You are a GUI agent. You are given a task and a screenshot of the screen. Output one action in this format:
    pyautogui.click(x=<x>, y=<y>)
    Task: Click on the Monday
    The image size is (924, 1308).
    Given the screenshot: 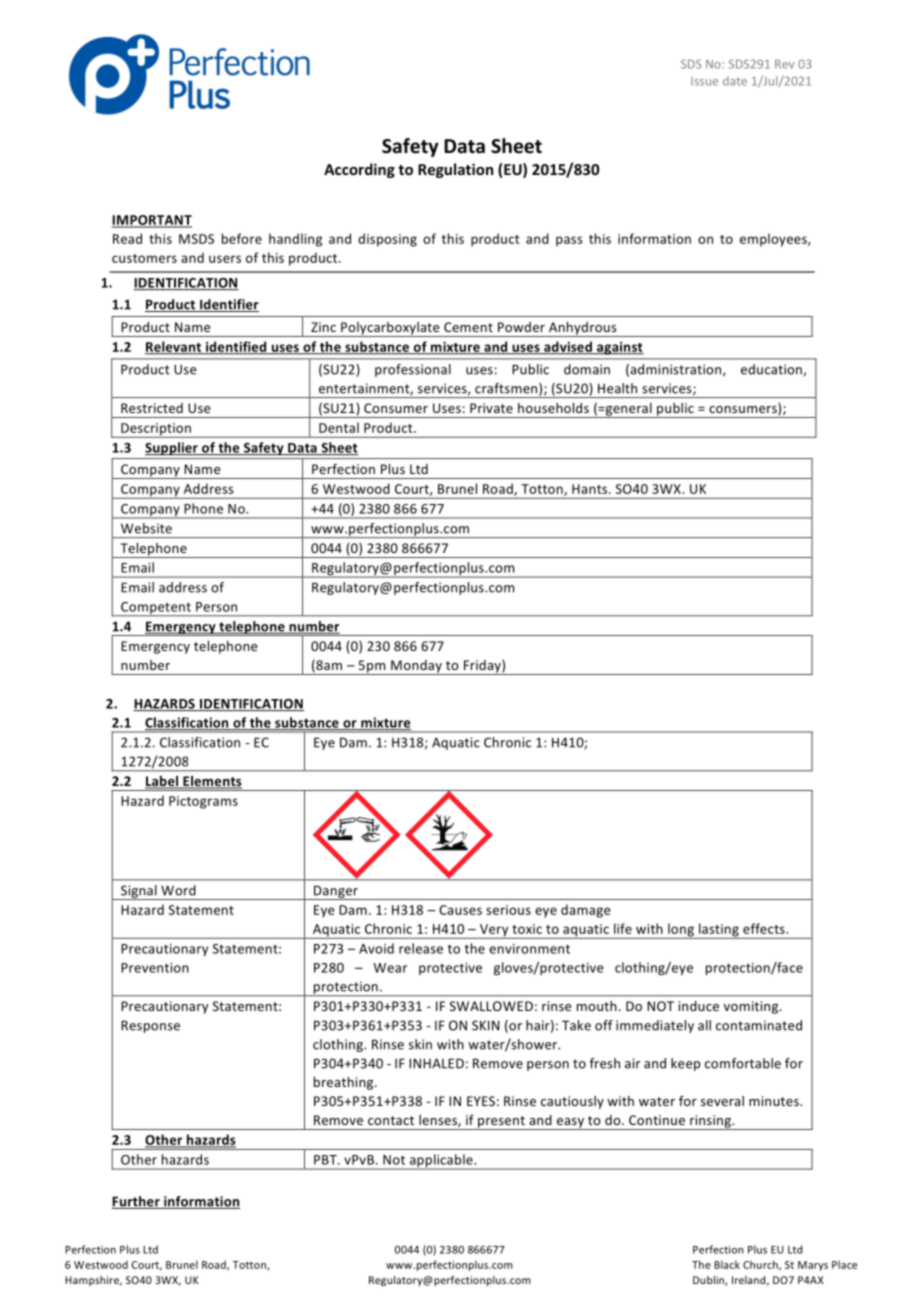 What is the action you would take?
    pyautogui.click(x=416, y=667)
